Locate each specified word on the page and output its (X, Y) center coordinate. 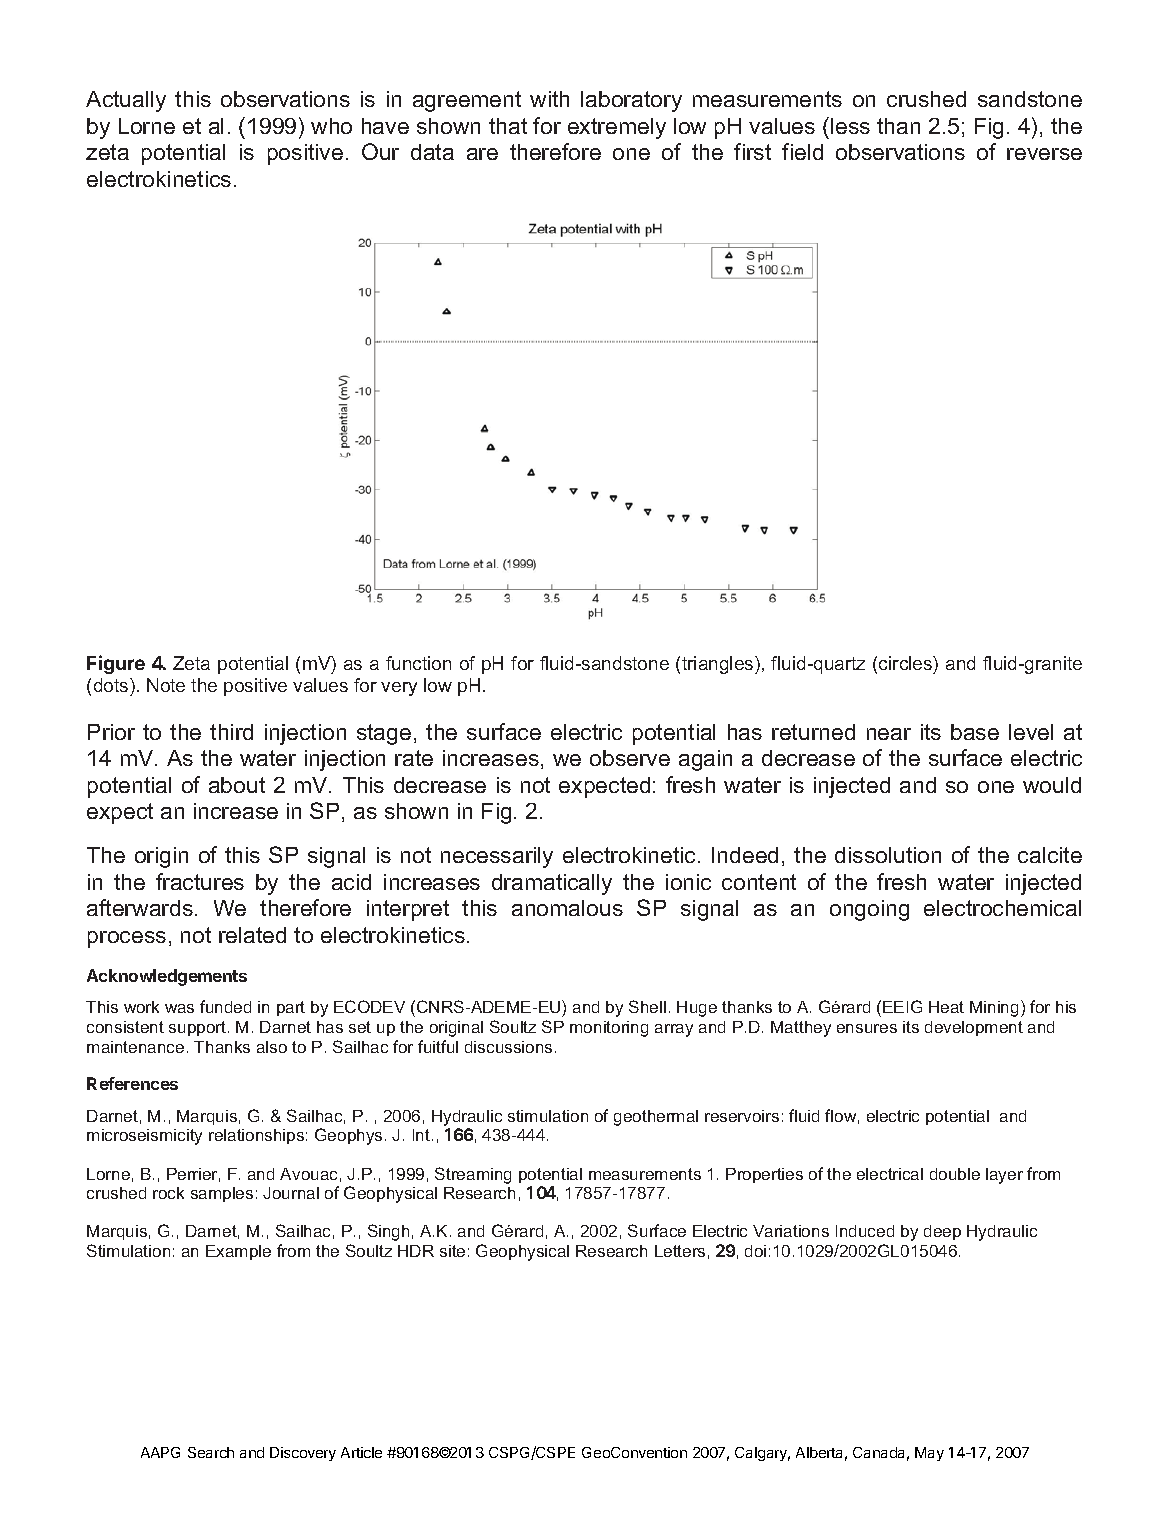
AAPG (160, 1452)
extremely (617, 128)
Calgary (762, 1454)
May (929, 1454)
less (850, 126)
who (331, 126)
